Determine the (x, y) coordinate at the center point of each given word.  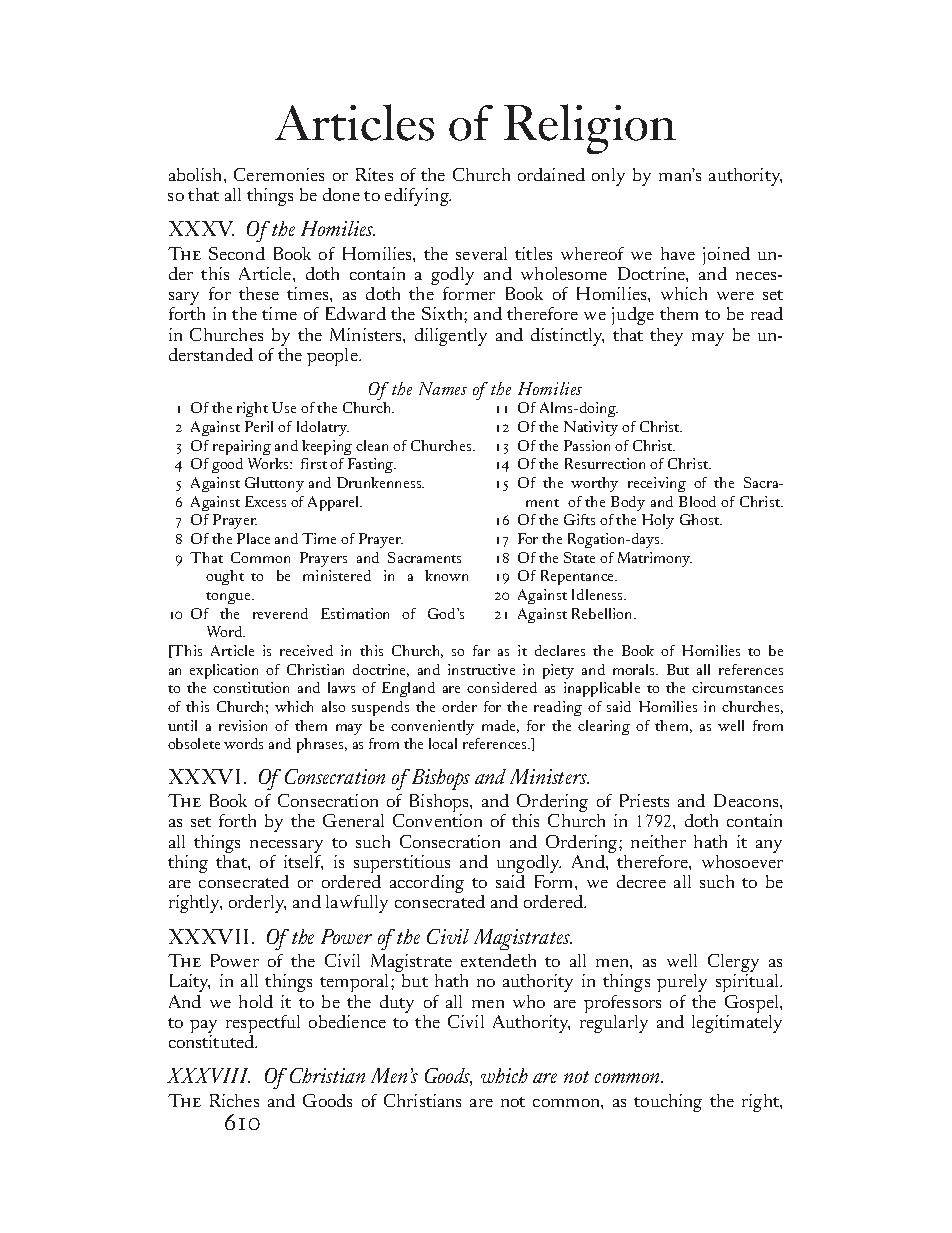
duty (397, 1004)
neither (658, 841)
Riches (234, 1100)
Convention (437, 820)
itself (303, 861)
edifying (418, 197)
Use (284, 407)
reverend (280, 613)
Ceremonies (279, 174)
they (666, 337)
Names (443, 388)
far (481, 650)
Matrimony (655, 559)
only (608, 177)
